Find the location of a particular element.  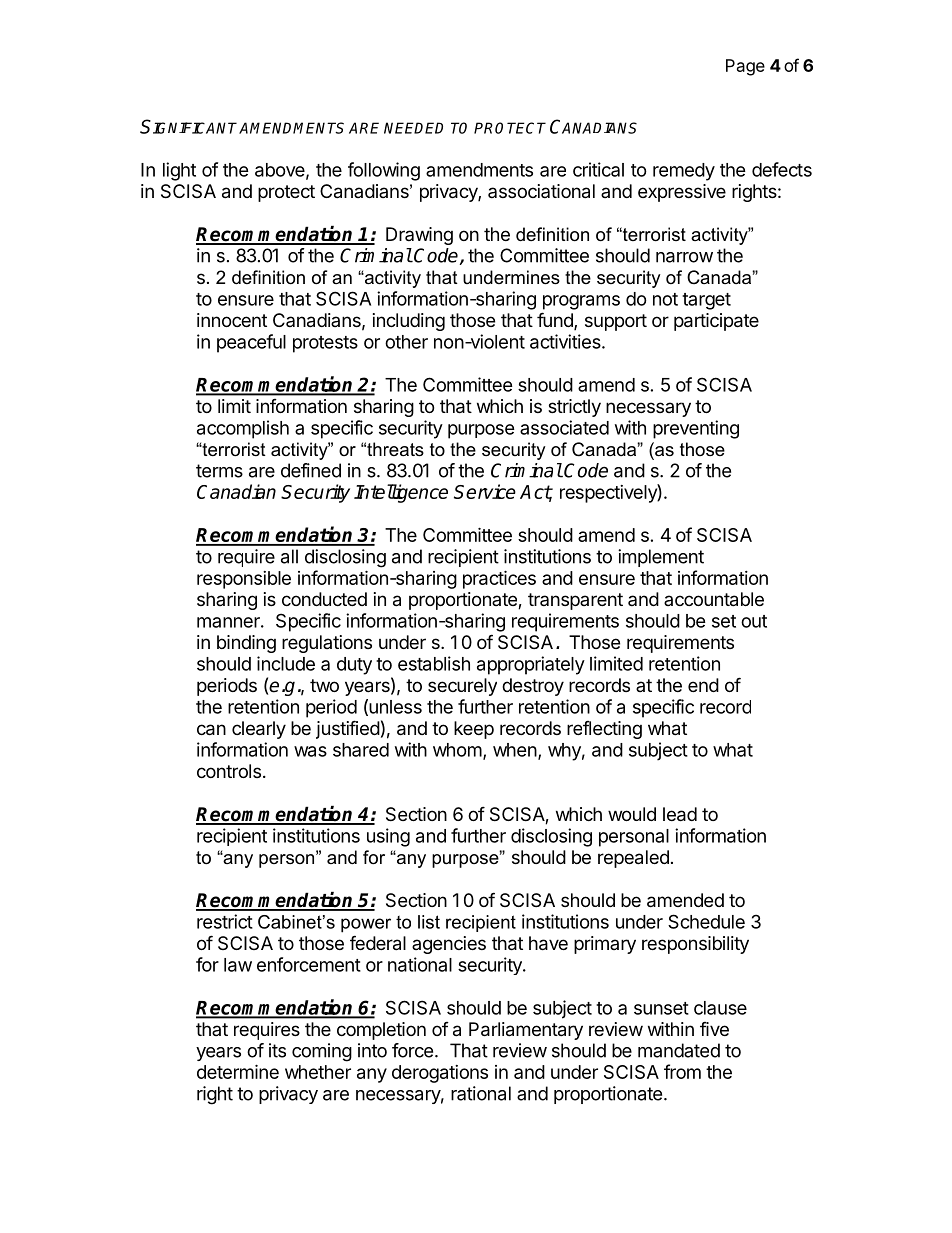

controls is located at coordinates (229, 771).
